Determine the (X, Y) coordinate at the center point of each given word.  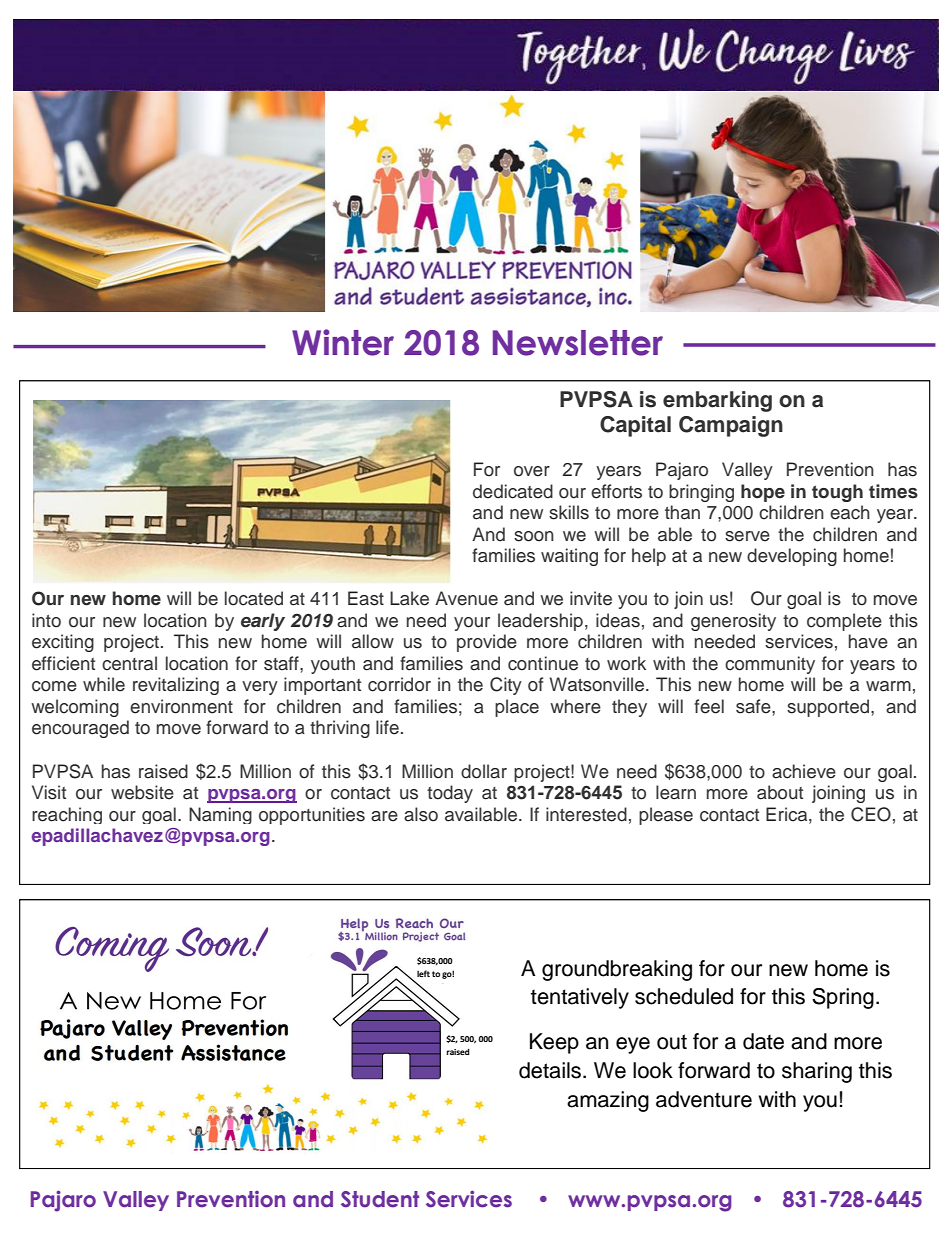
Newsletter (578, 343)
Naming (220, 815)
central (129, 663)
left (423, 973)
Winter (343, 342)
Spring (843, 998)
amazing (608, 1101)
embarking (717, 401)
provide (487, 643)
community (770, 665)
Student (380, 1199)
